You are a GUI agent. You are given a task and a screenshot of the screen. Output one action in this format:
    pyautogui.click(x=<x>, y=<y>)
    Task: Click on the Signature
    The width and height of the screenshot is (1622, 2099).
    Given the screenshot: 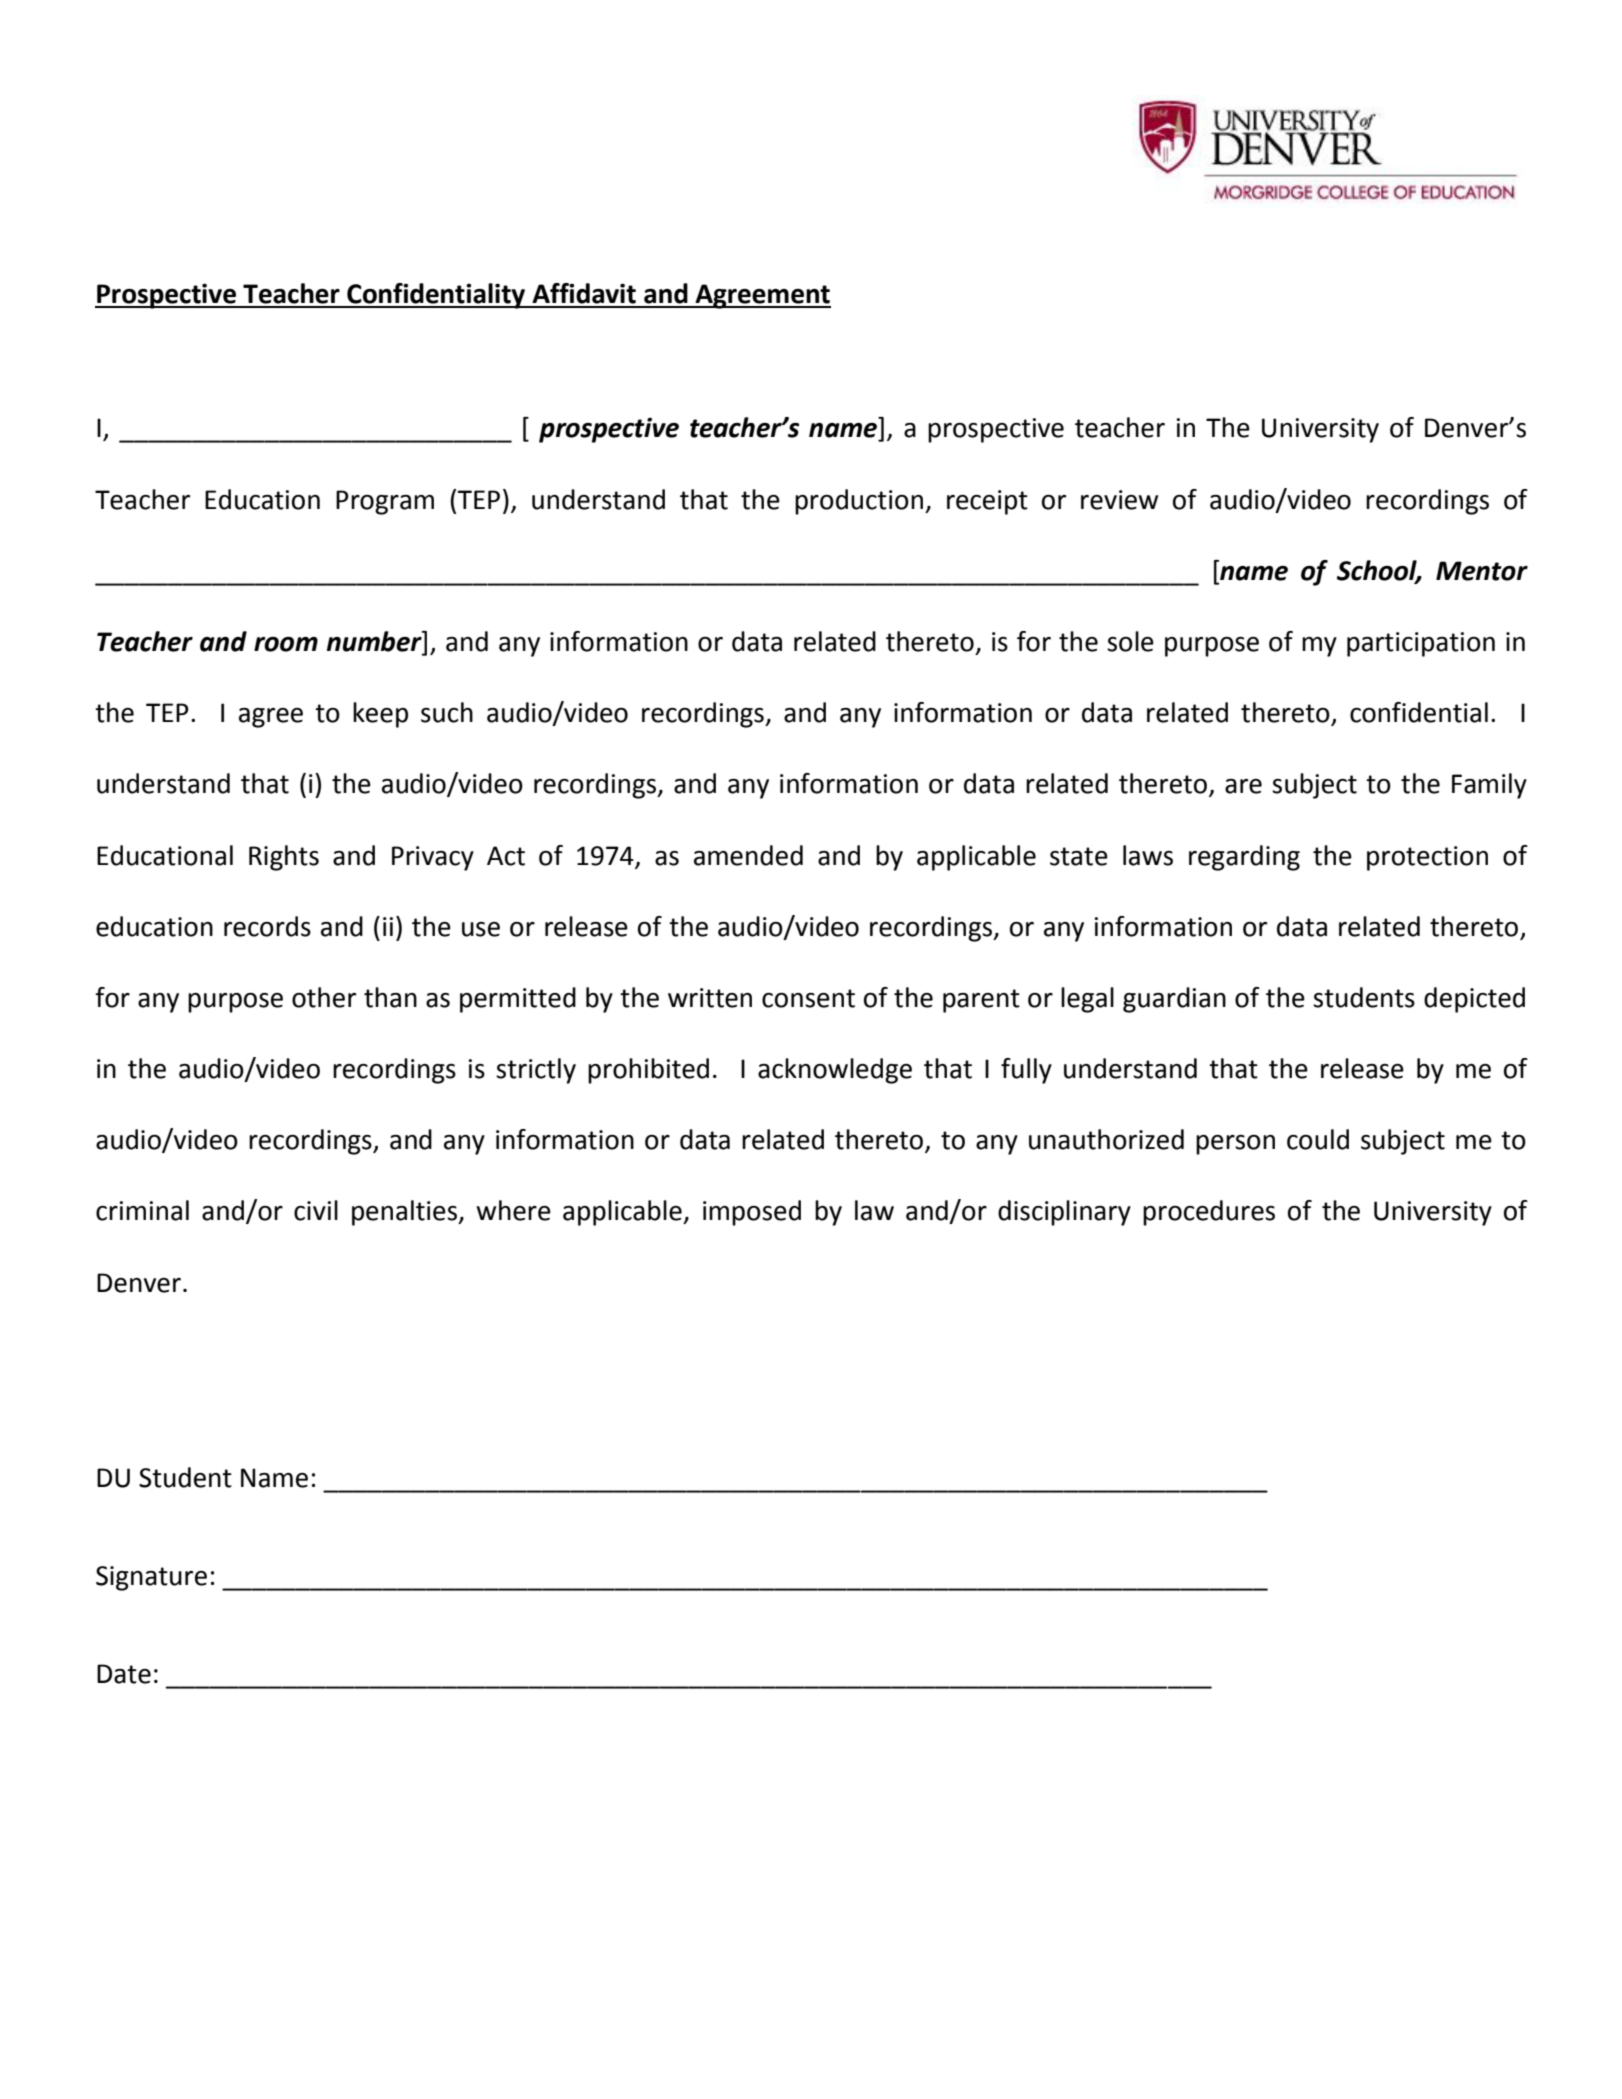 What is the action you would take?
    pyautogui.click(x=151, y=1578)
